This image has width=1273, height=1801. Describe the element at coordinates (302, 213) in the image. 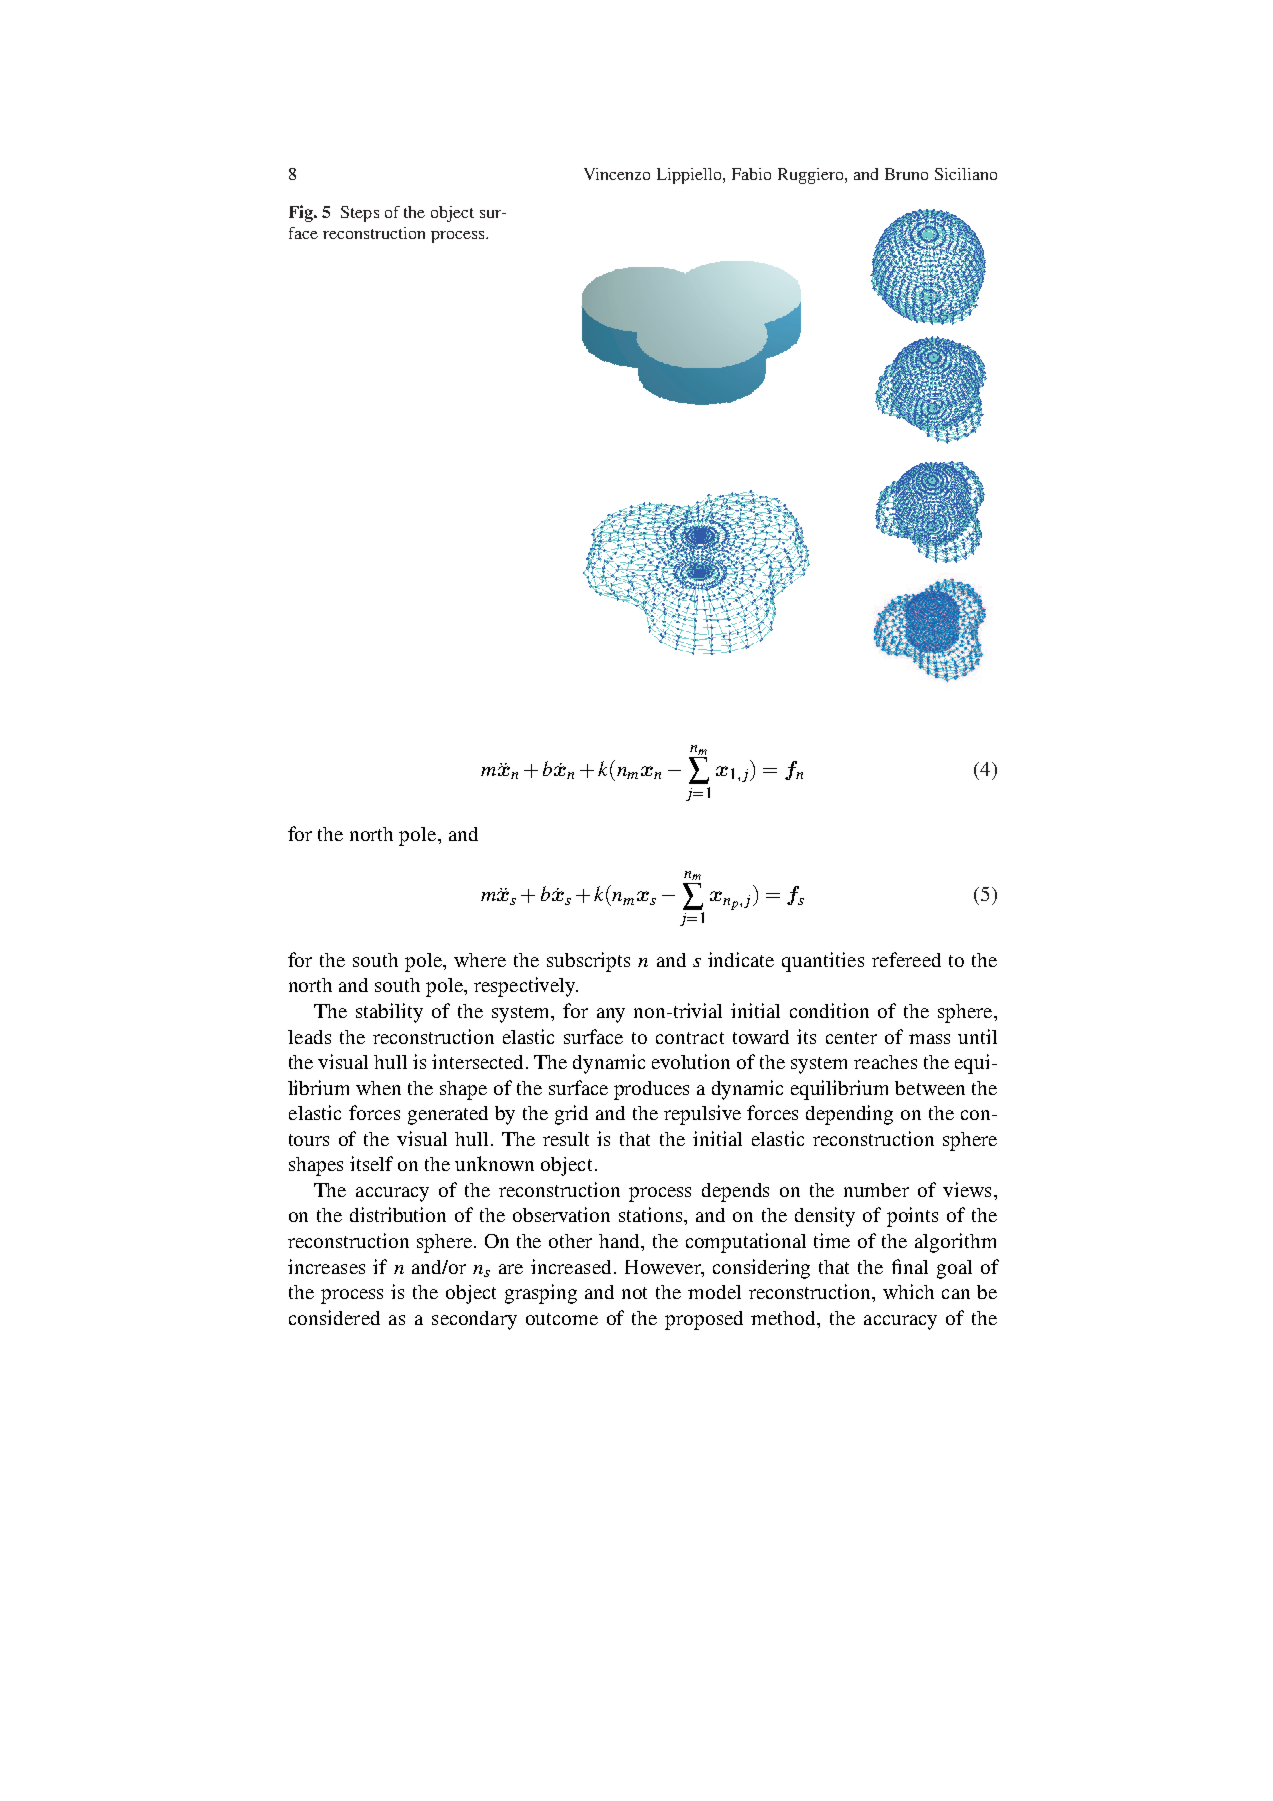

I see `Fig` at that location.
